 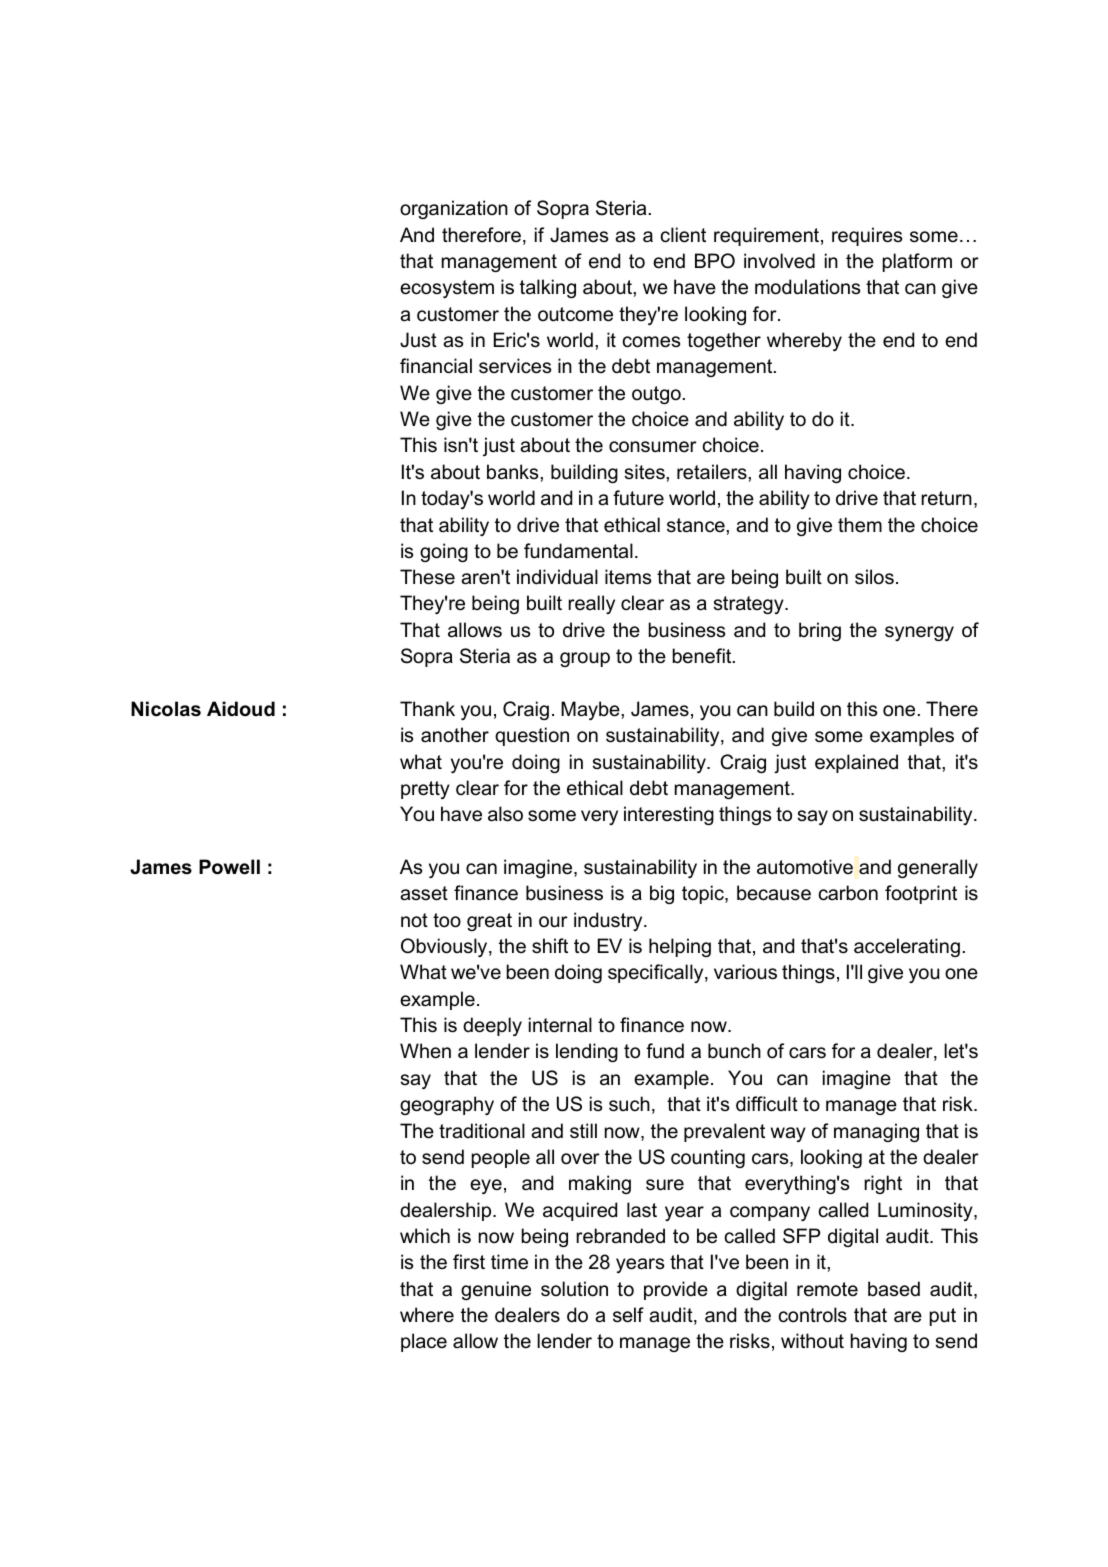 I want to click on These, so click(x=427, y=577).
